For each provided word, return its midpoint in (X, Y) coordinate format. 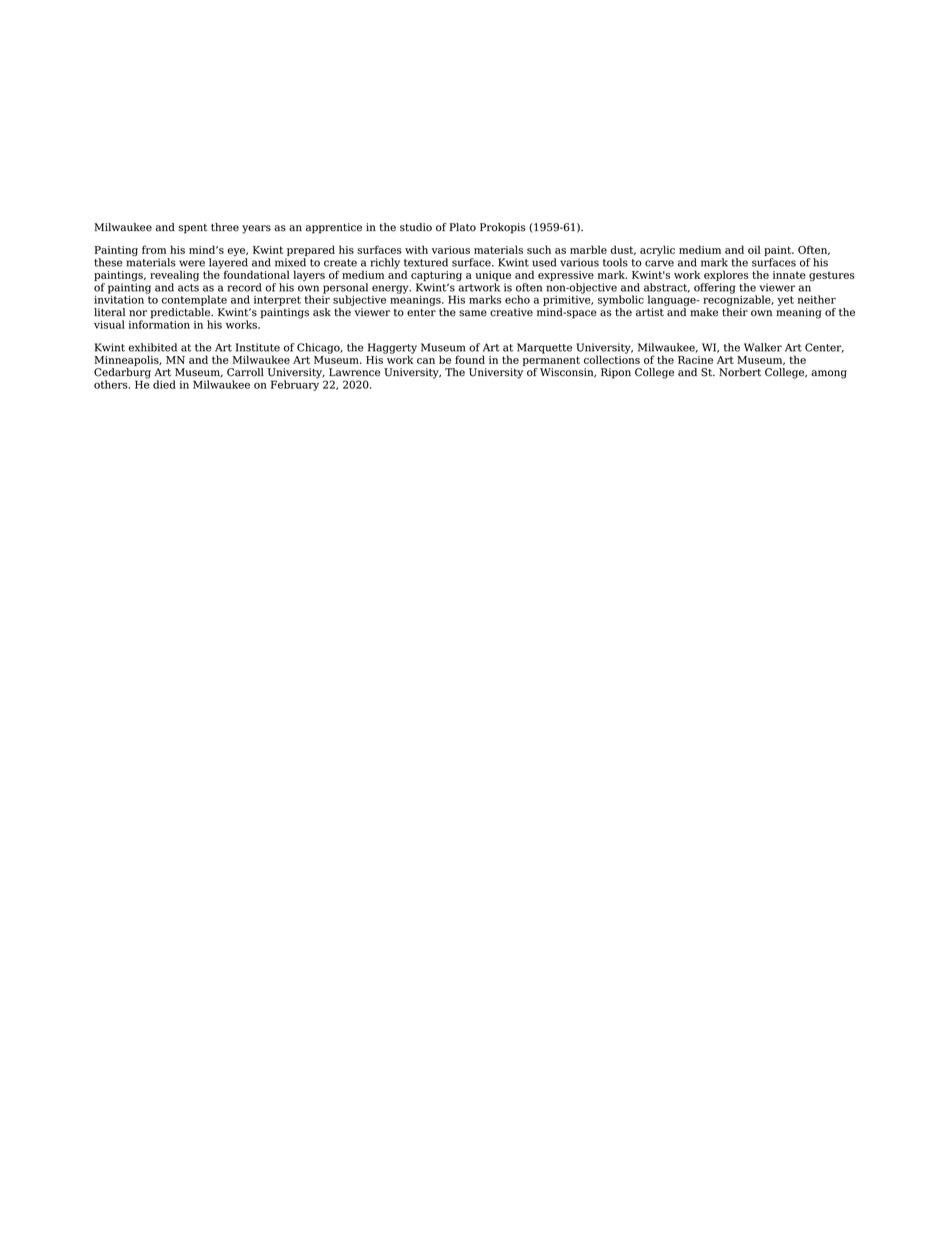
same (473, 313)
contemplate (194, 300)
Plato (462, 227)
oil (754, 249)
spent (193, 229)
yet (785, 301)
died (164, 384)
